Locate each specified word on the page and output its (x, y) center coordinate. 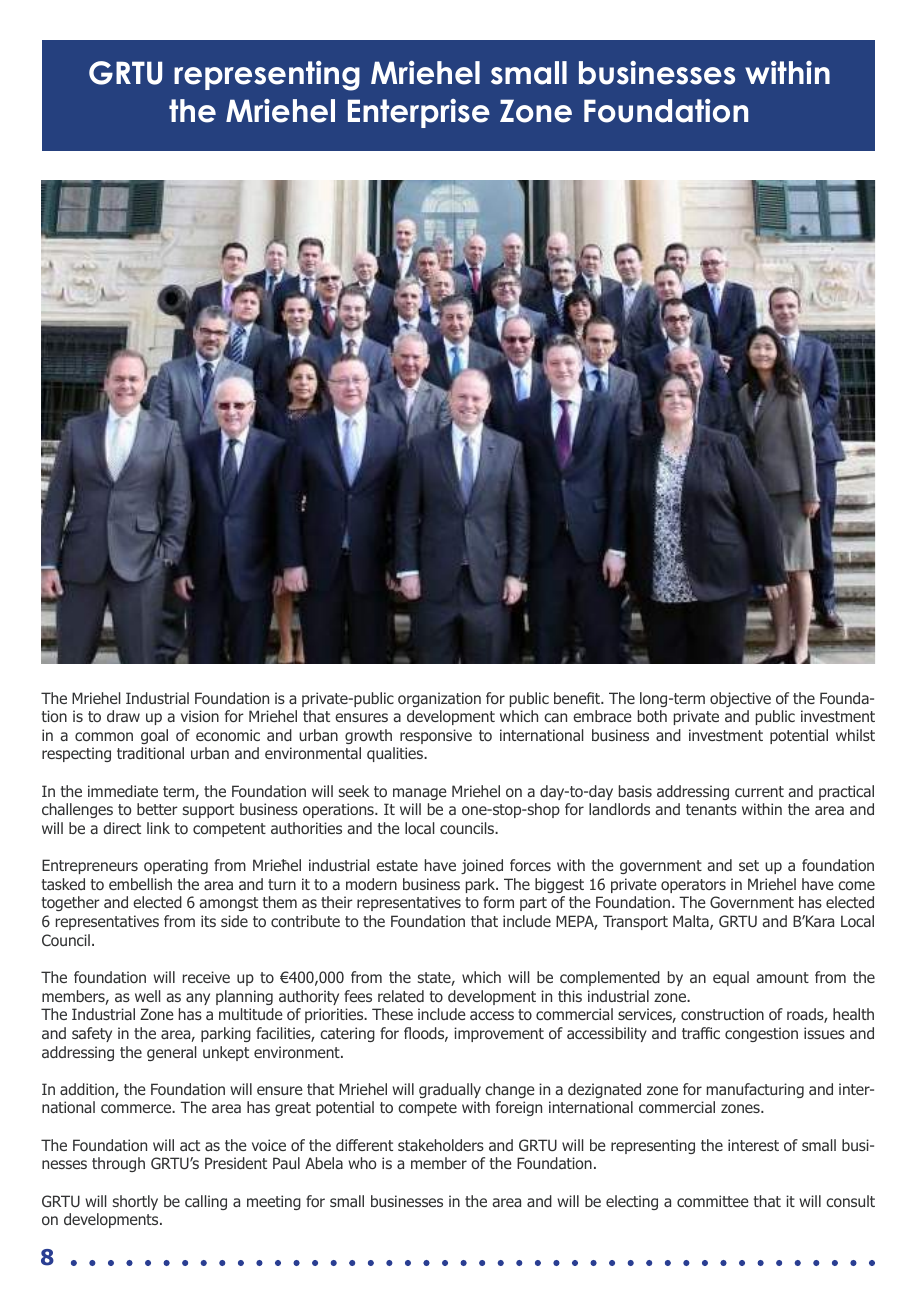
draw (123, 716)
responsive (436, 736)
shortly (135, 1202)
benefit (578, 698)
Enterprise (419, 113)
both (652, 716)
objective (740, 699)
